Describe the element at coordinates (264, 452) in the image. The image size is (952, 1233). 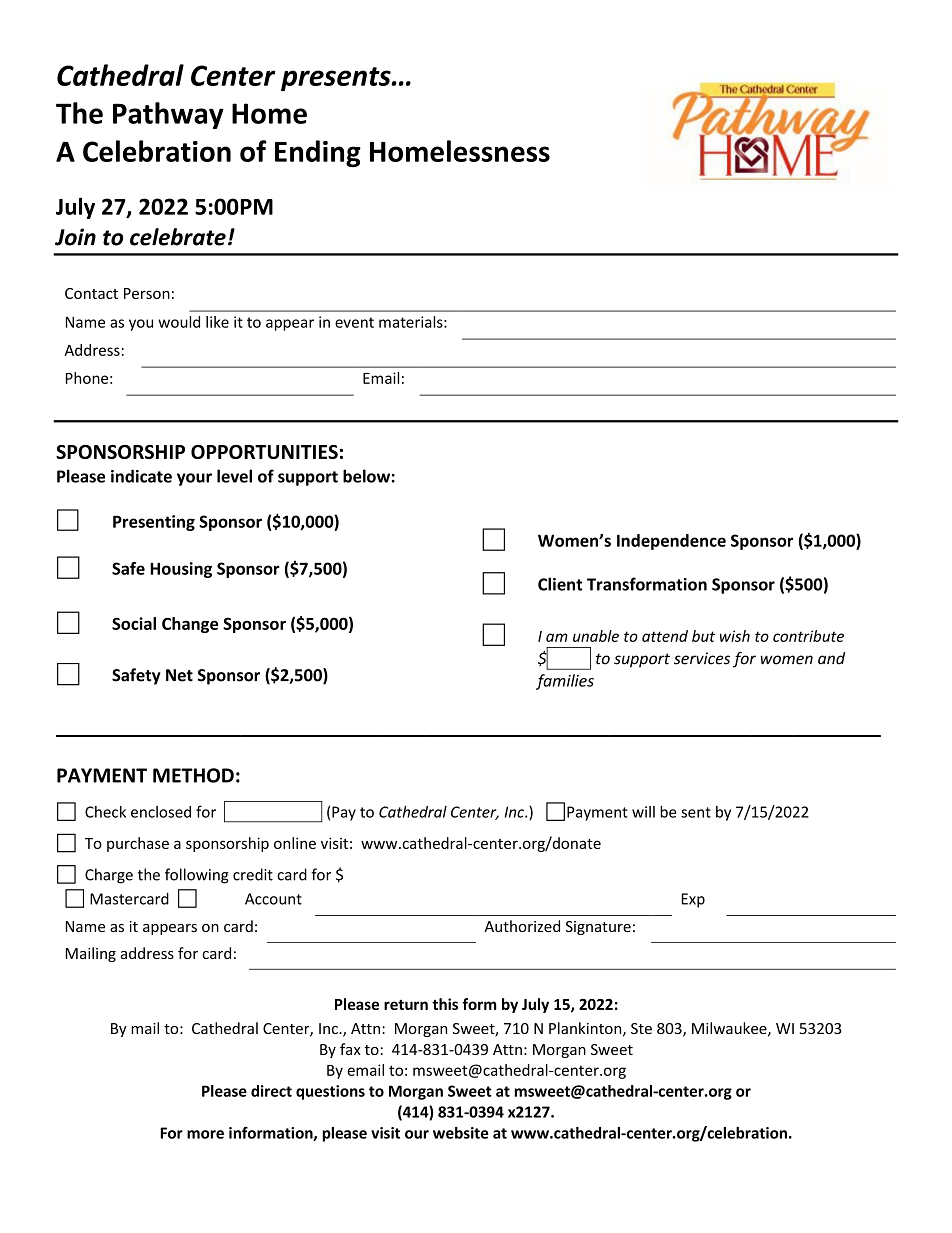
I see `OPPORTUNITIES` at that location.
